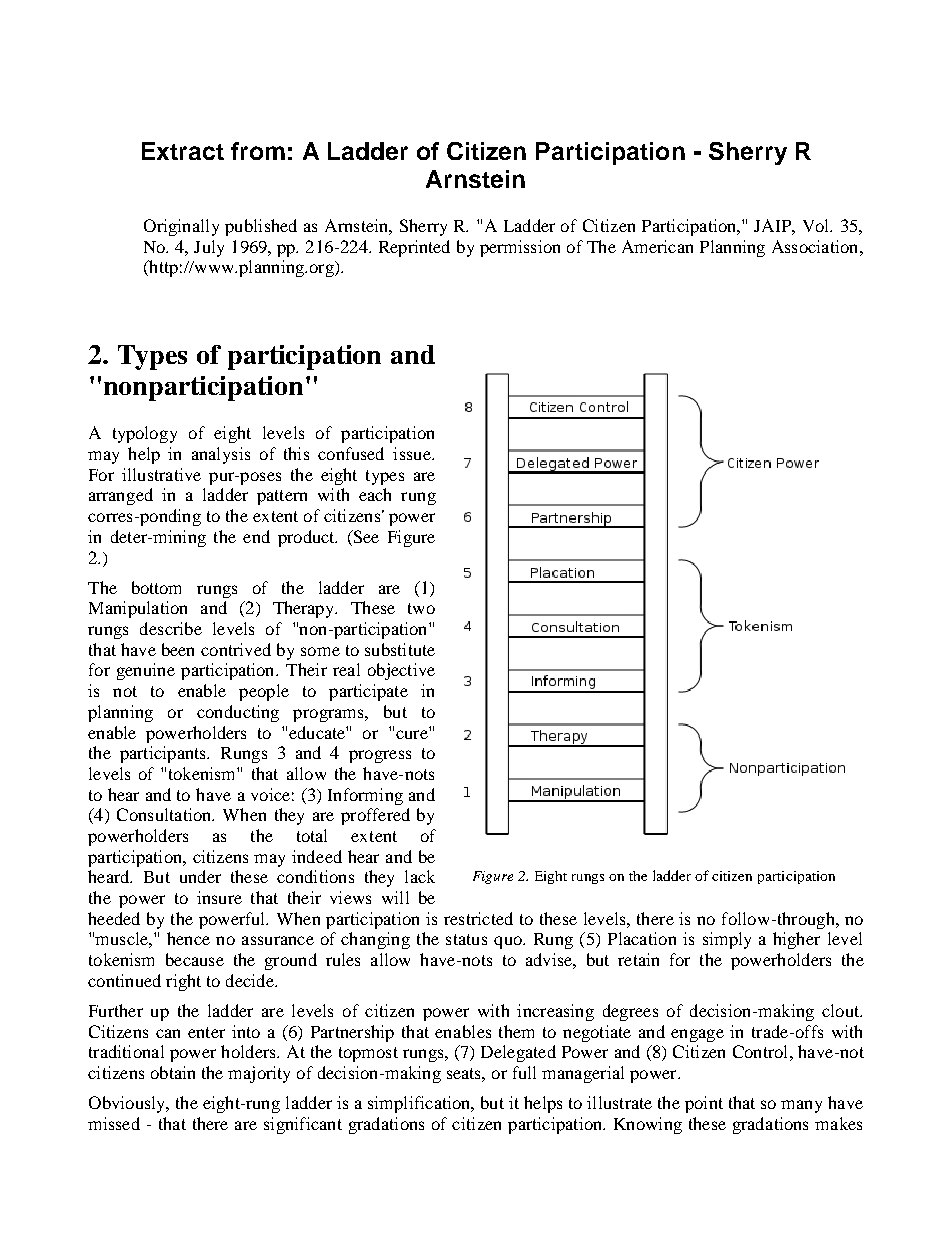 The image size is (952, 1233). I want to click on full, so click(524, 1072).
